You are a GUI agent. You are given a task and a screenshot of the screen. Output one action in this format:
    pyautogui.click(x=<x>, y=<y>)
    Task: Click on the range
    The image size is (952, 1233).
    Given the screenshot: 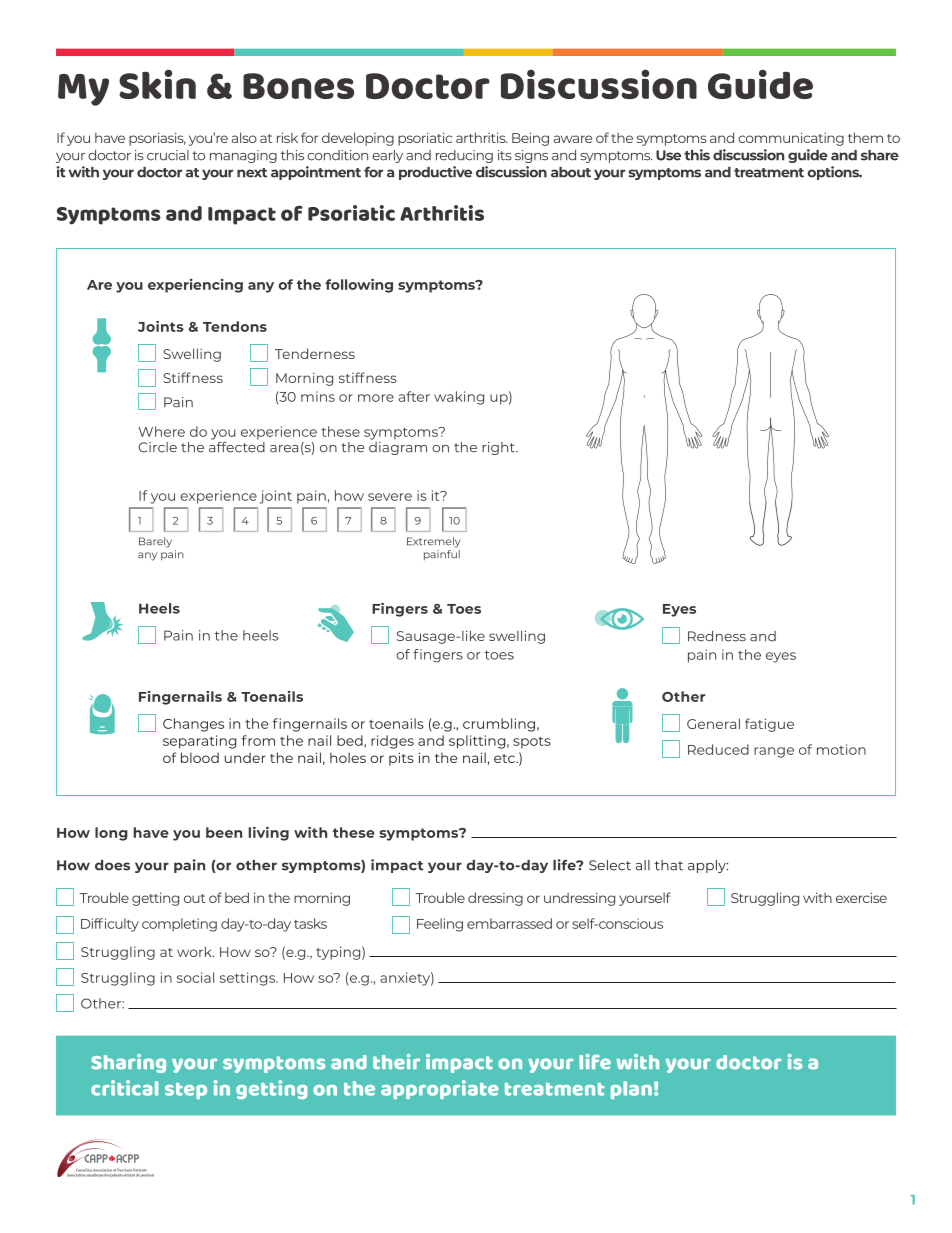 What is the action you would take?
    pyautogui.click(x=774, y=752)
